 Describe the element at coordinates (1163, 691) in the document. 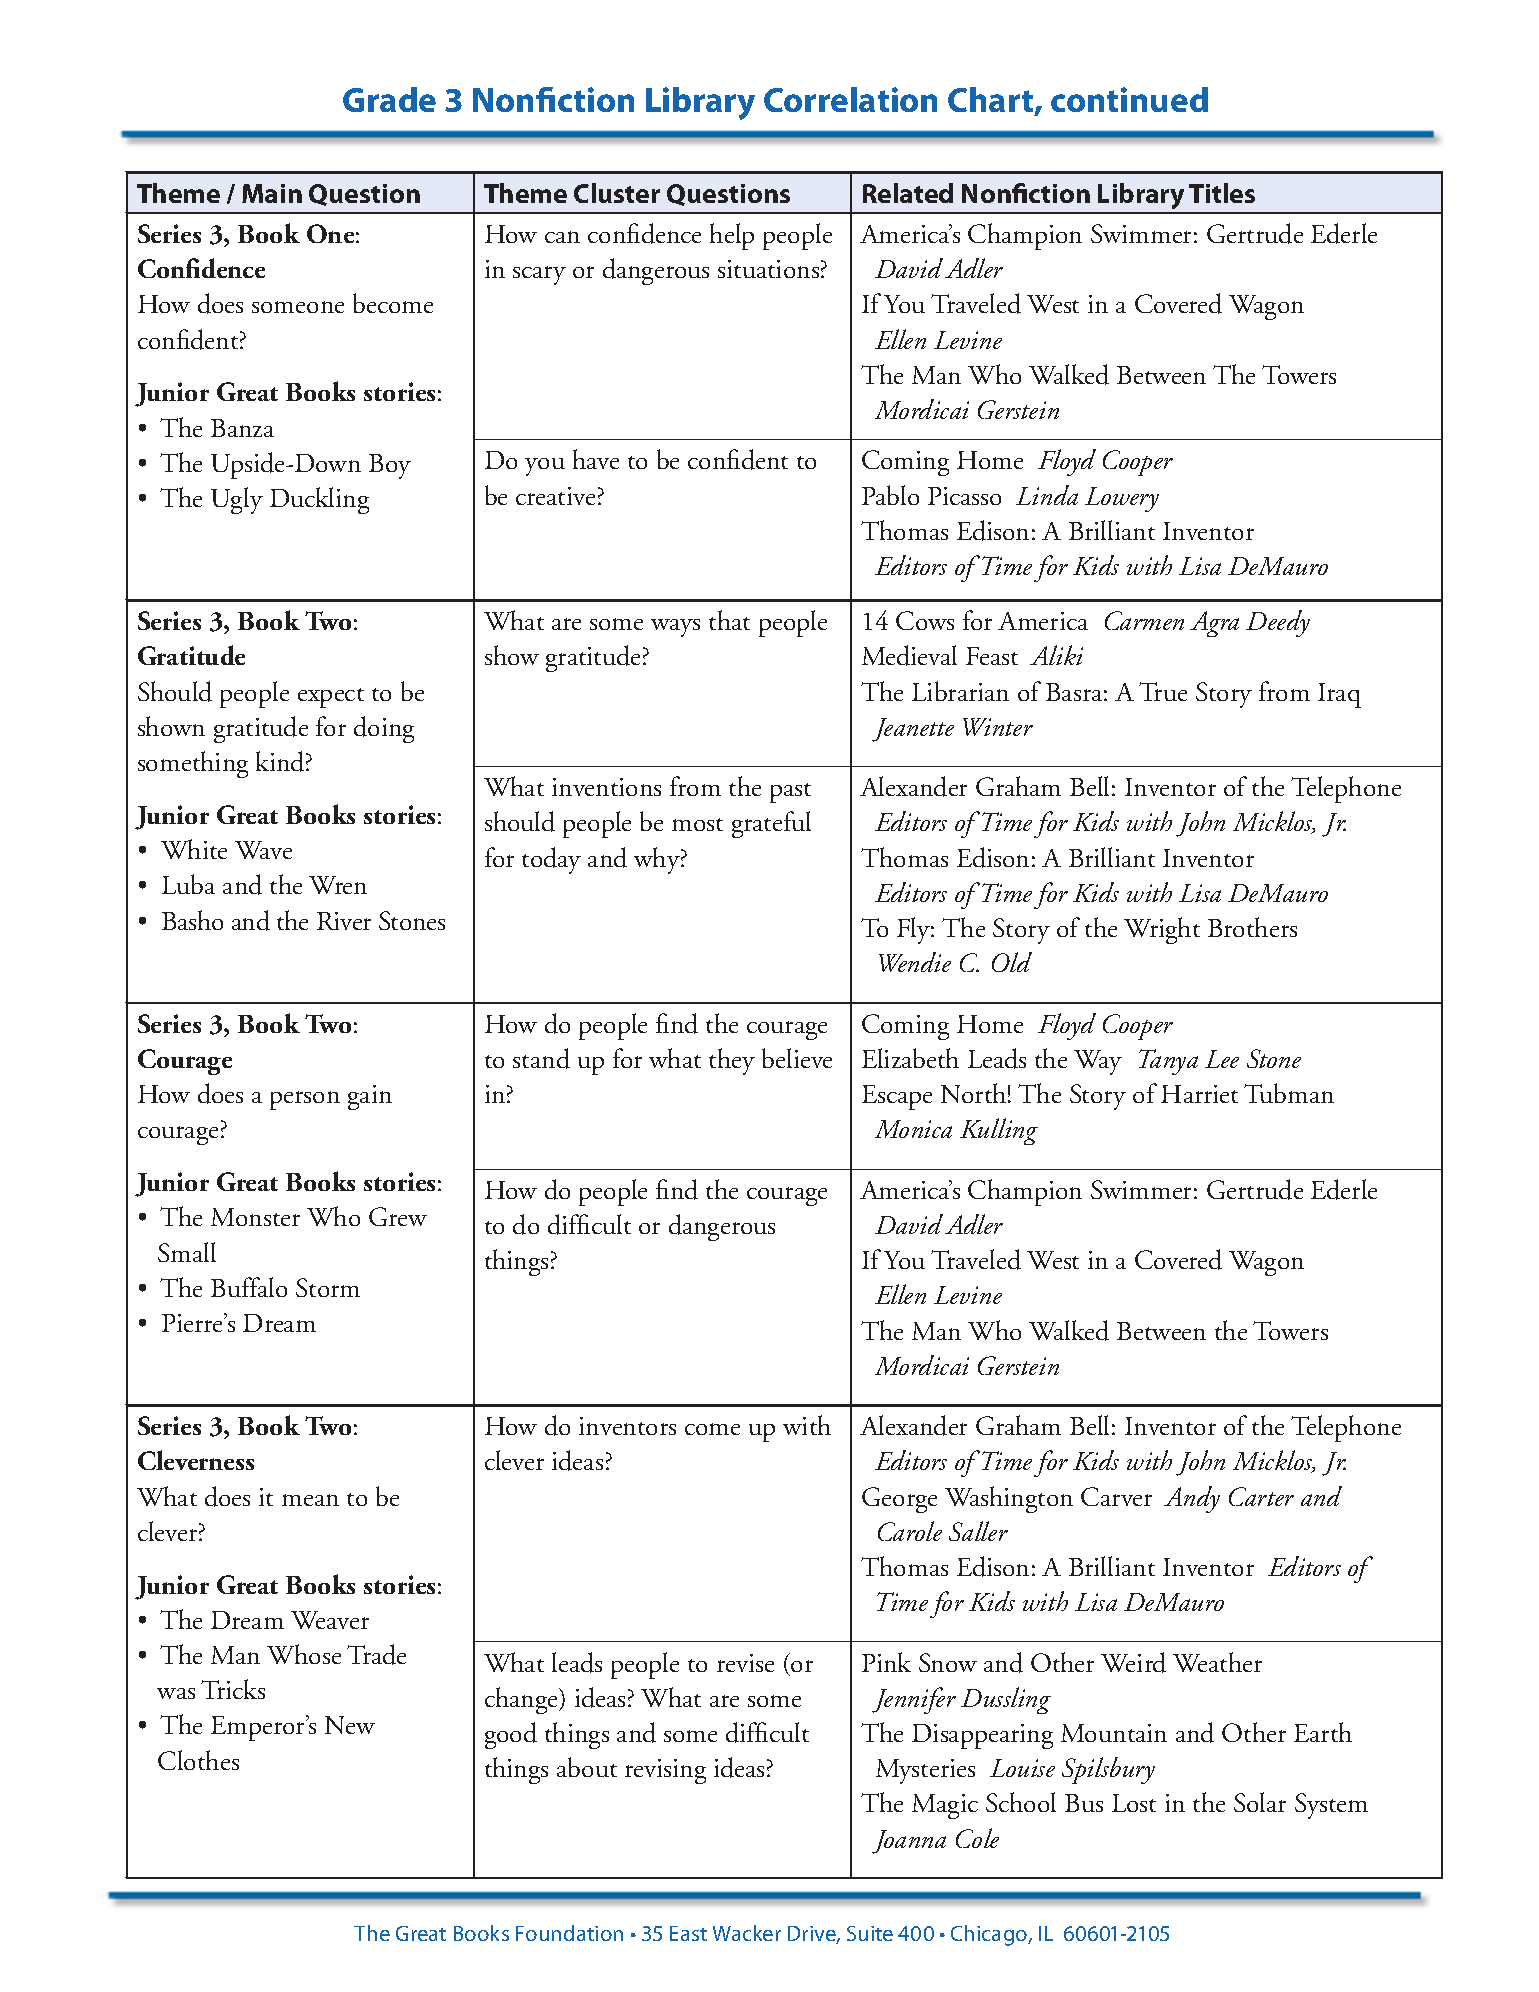

I see `True` at that location.
